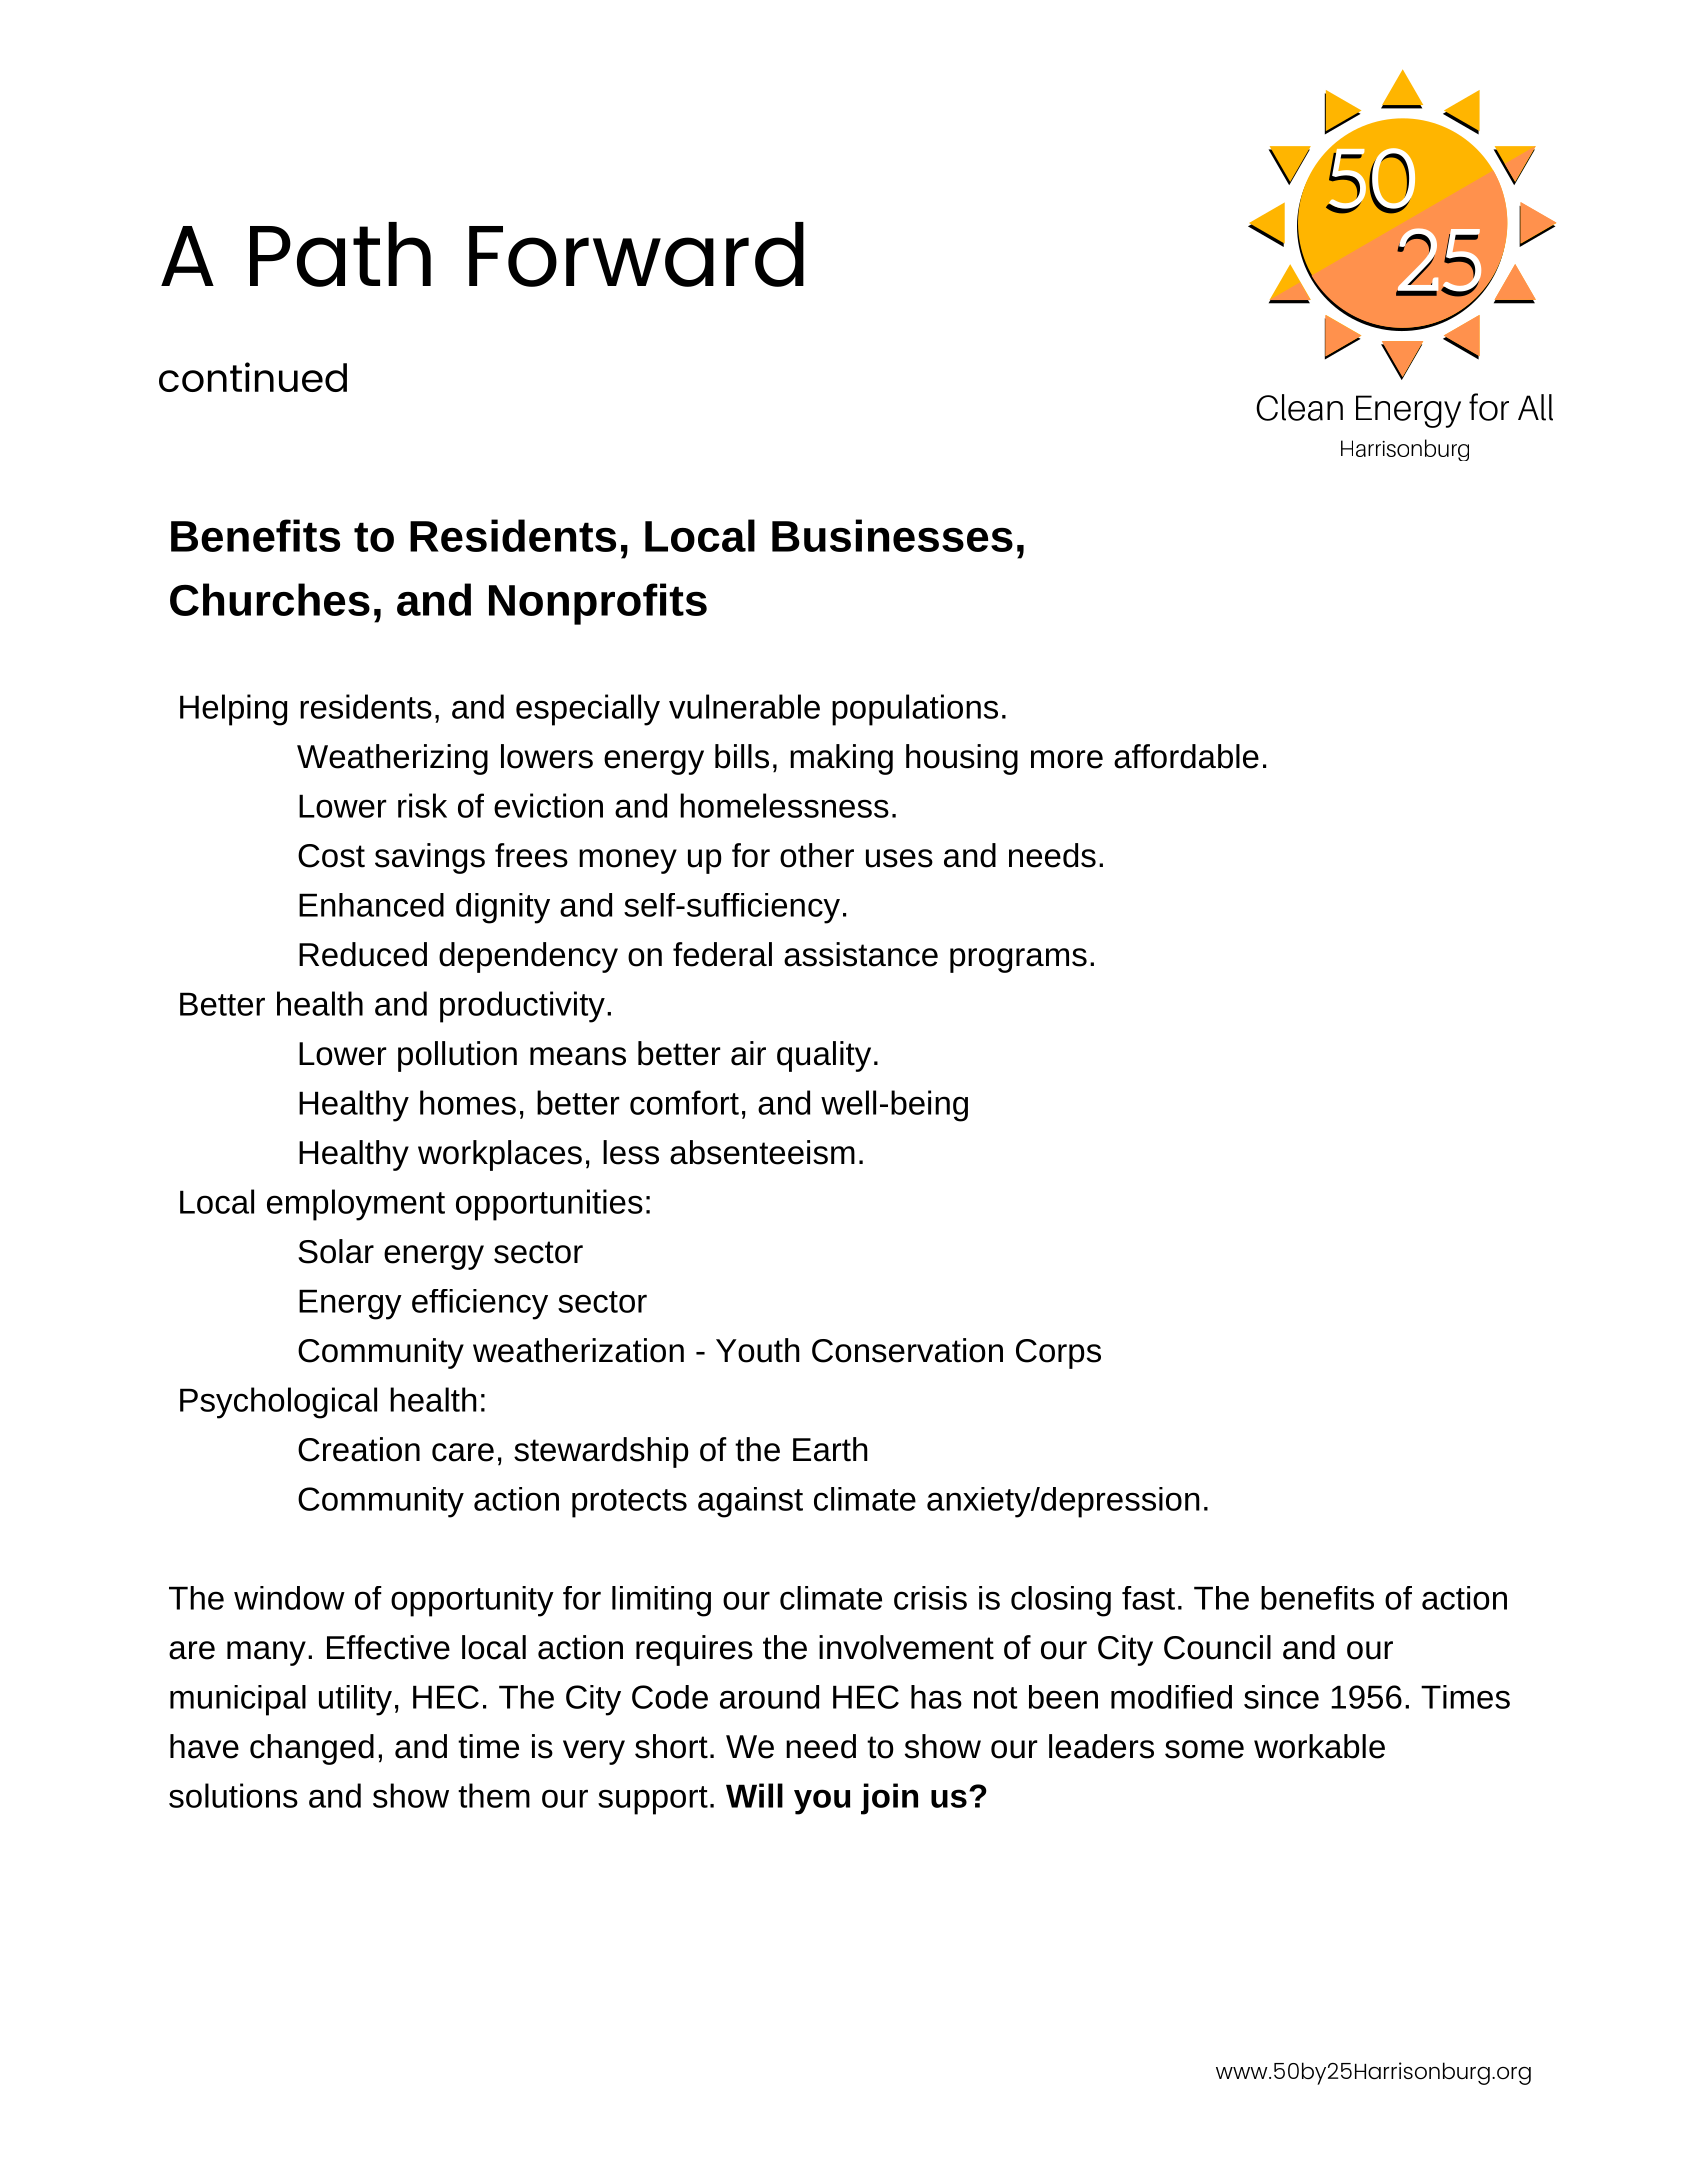 The width and height of the screenshot is (1683, 2178). I want to click on Forward, so click(636, 254).
